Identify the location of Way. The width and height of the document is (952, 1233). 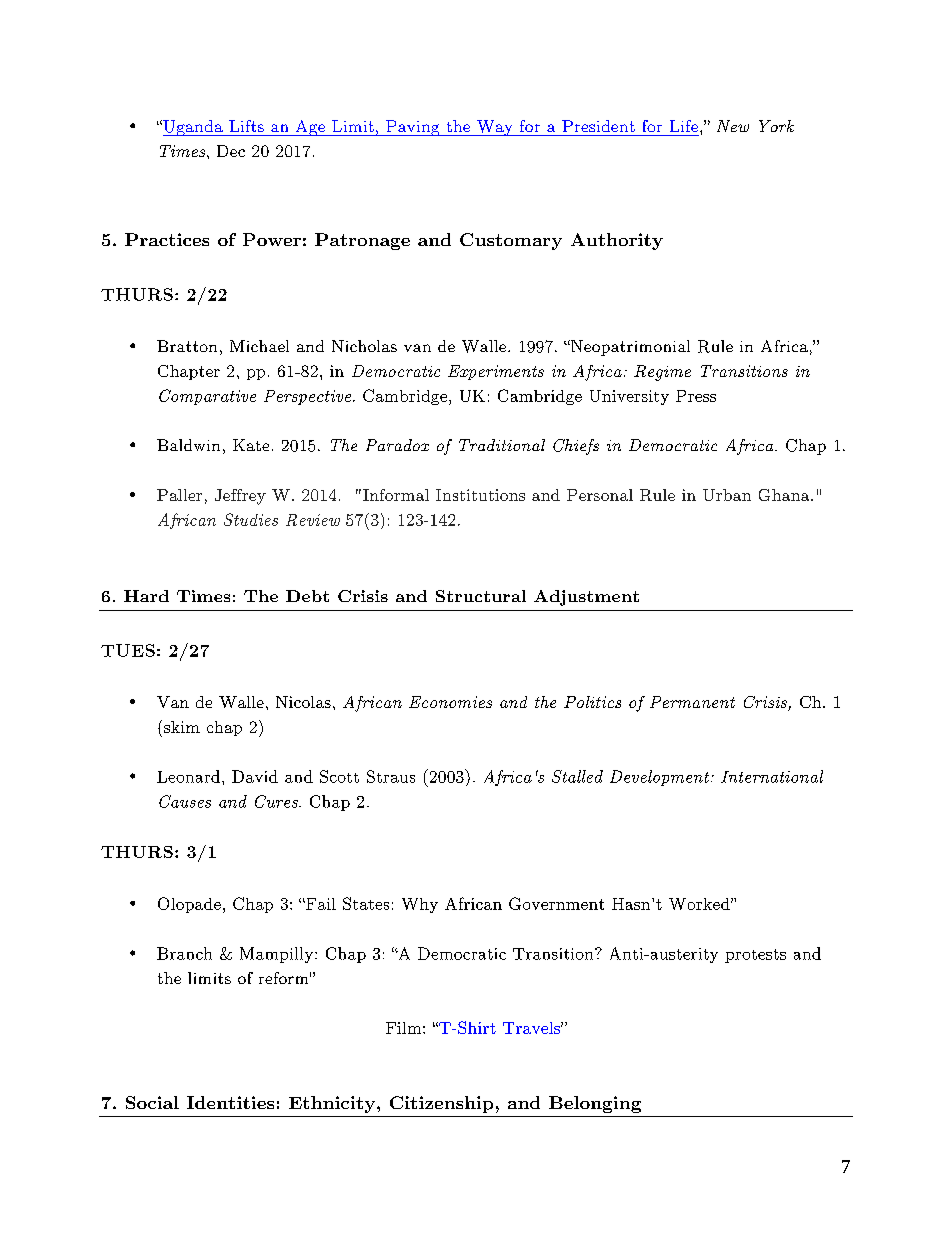
(495, 128).
